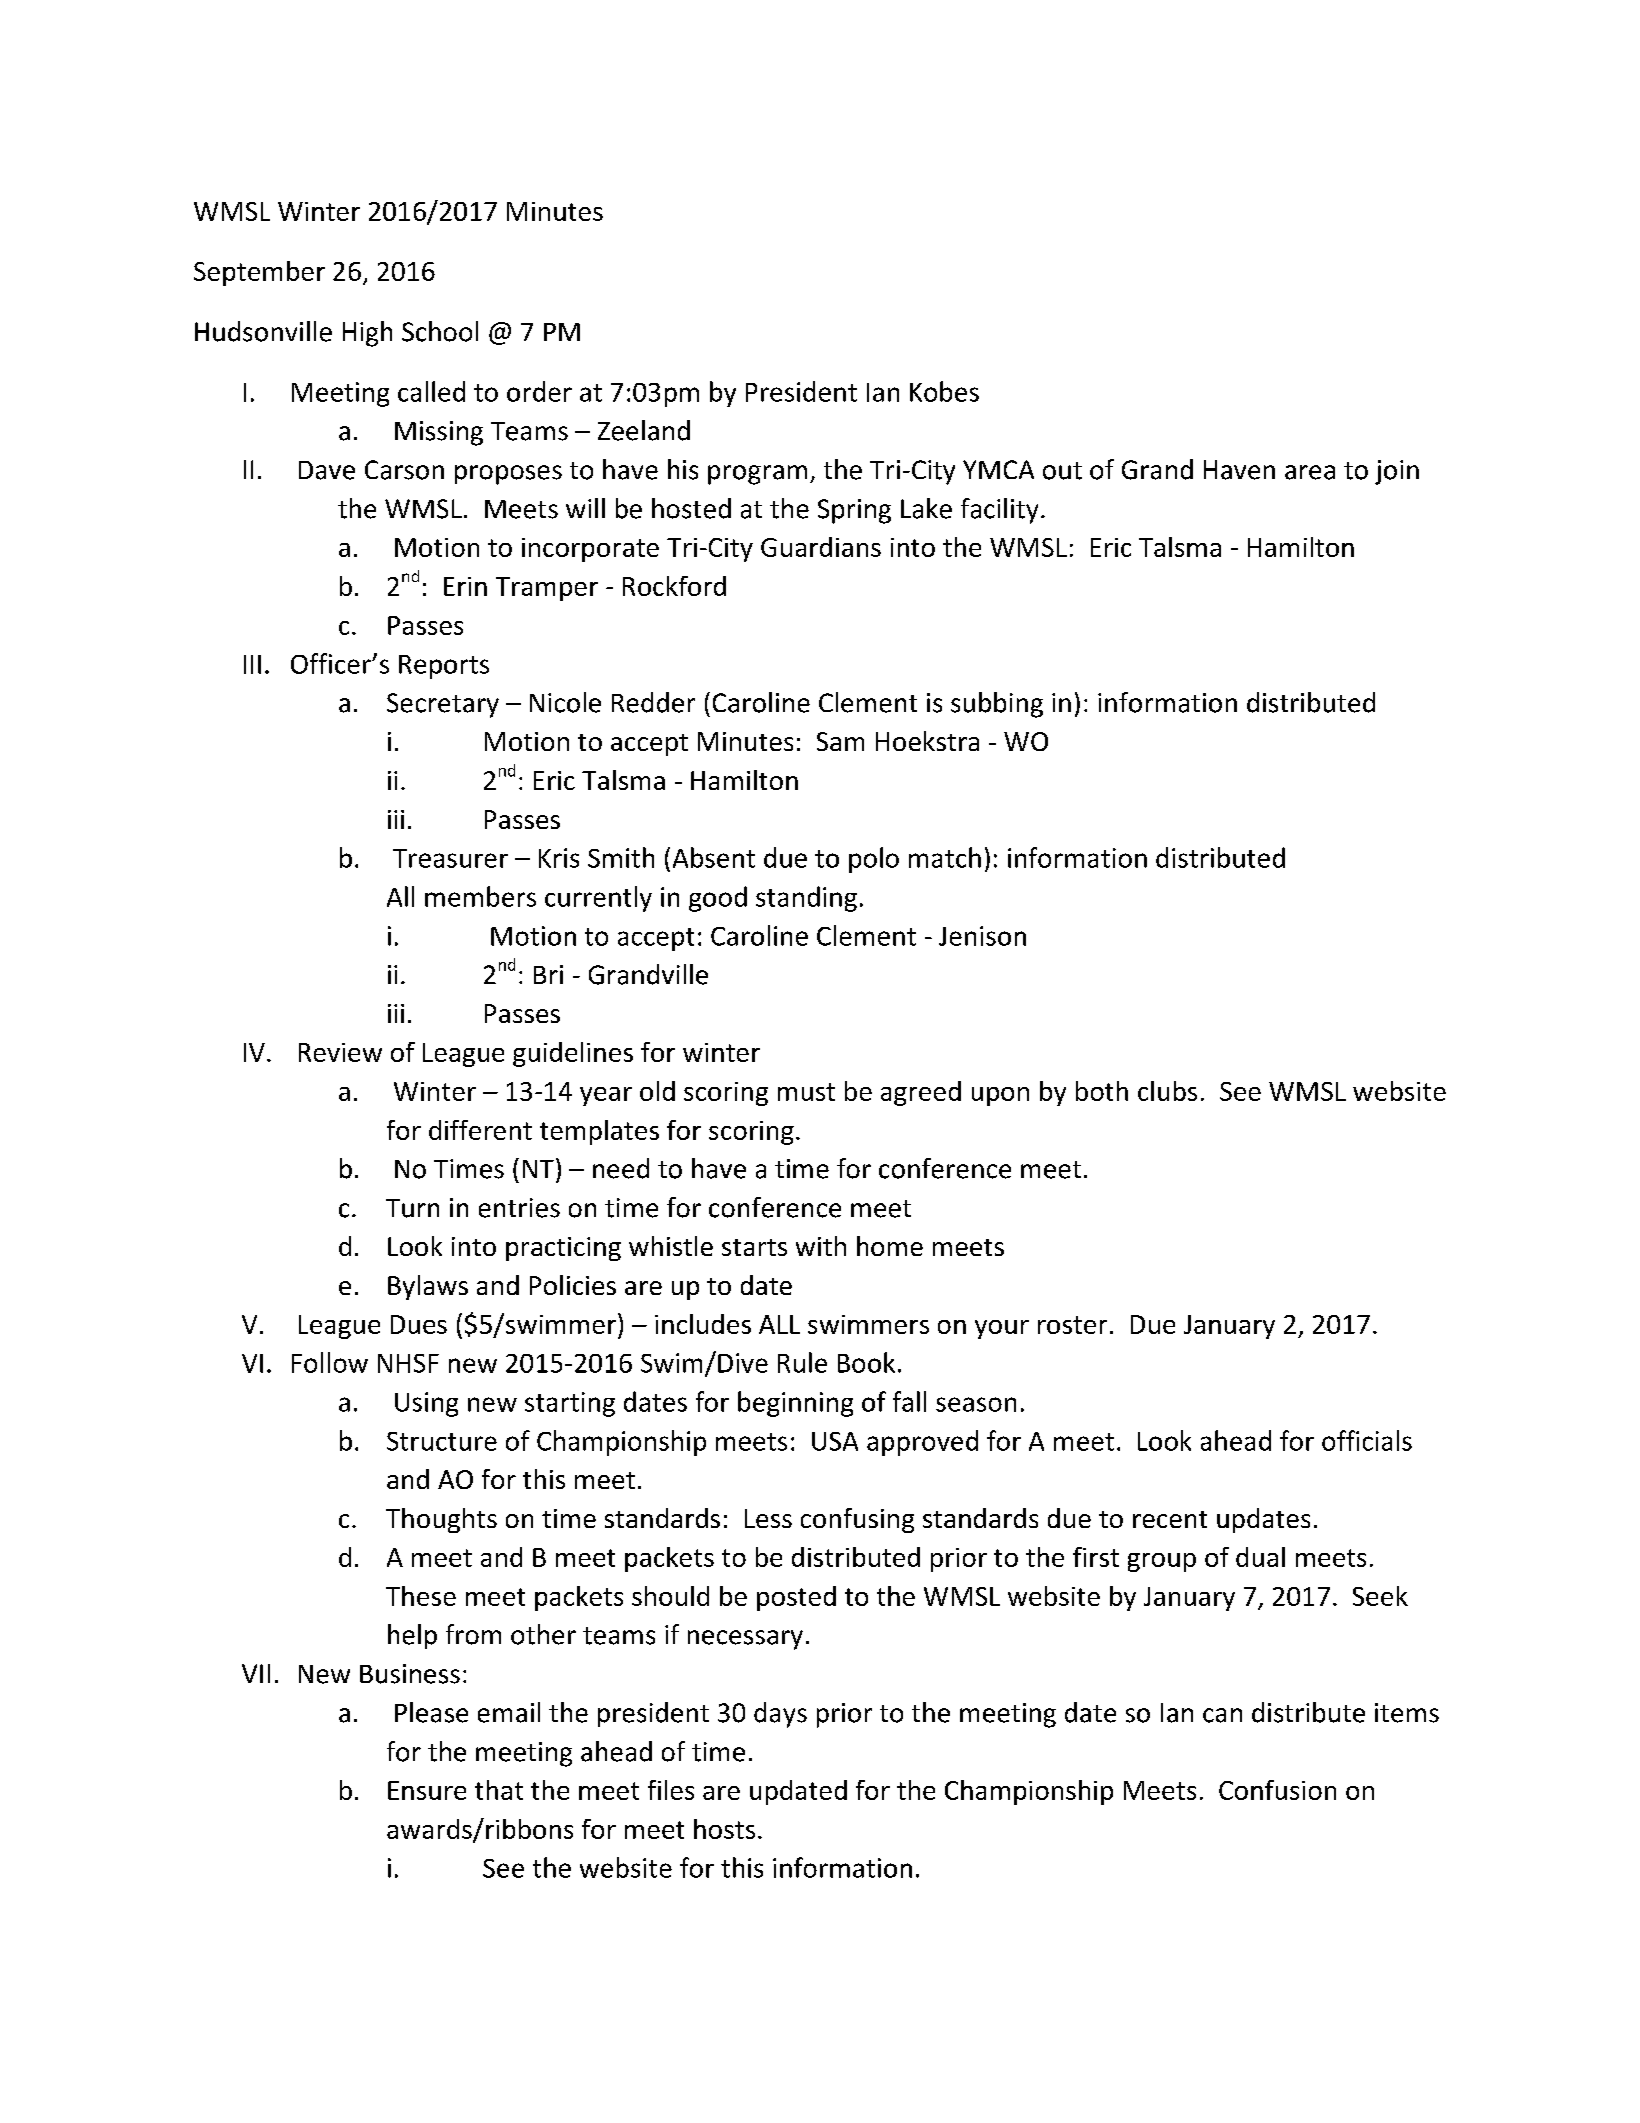 The image size is (1640, 2123). What do you see at coordinates (1167, 1091) in the image?
I see `clubs` at bounding box center [1167, 1091].
